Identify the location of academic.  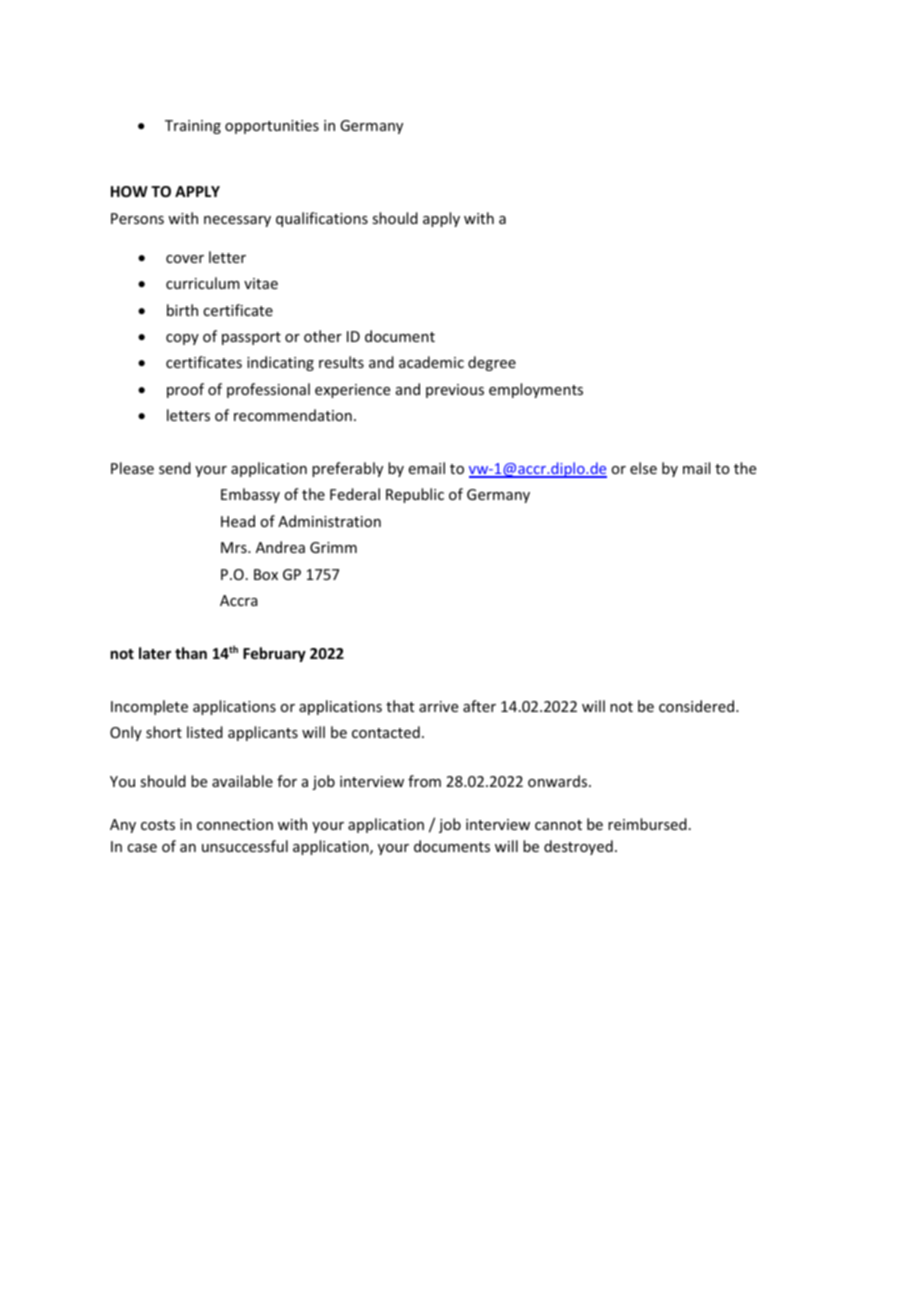
(431, 362).
